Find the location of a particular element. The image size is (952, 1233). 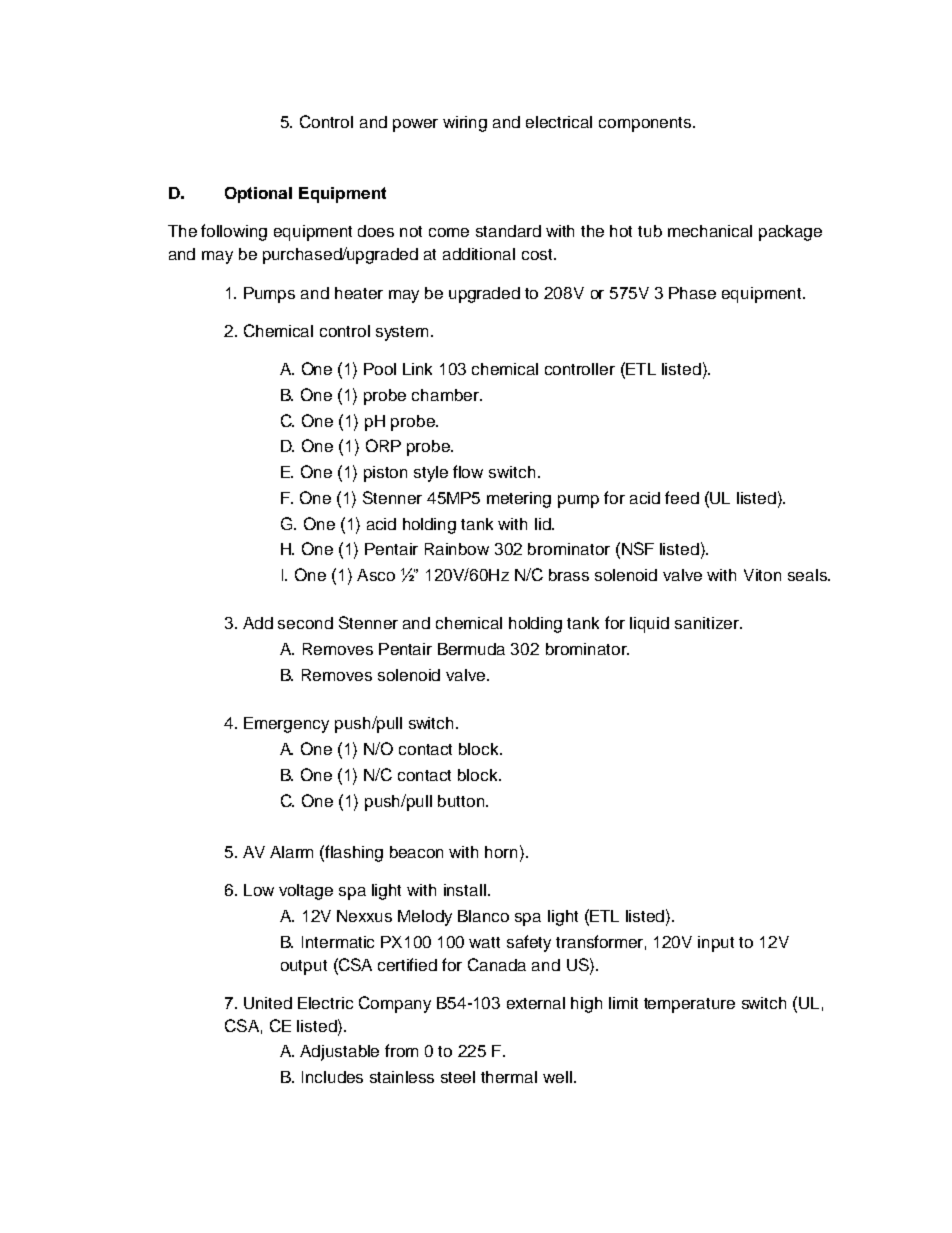

brass is located at coordinates (569, 575).
